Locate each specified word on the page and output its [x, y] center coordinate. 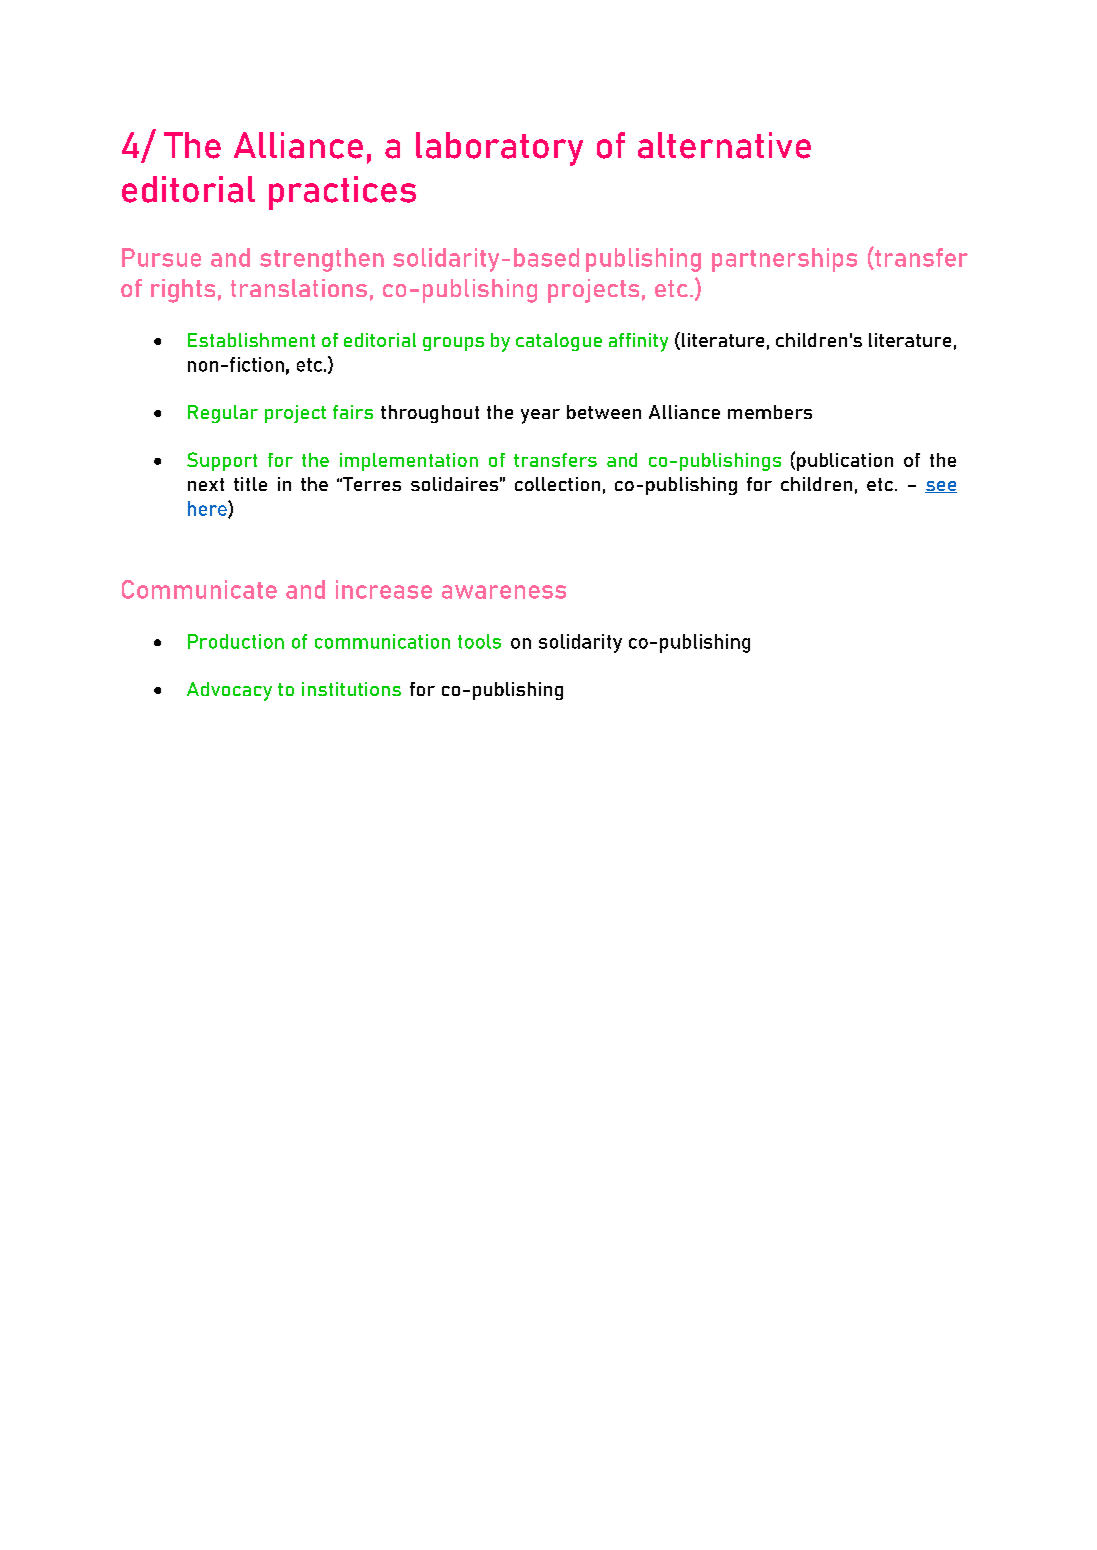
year [540, 416]
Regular [223, 414]
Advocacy [229, 691]
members [770, 412]
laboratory [499, 149]
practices [342, 193]
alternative [724, 145]
